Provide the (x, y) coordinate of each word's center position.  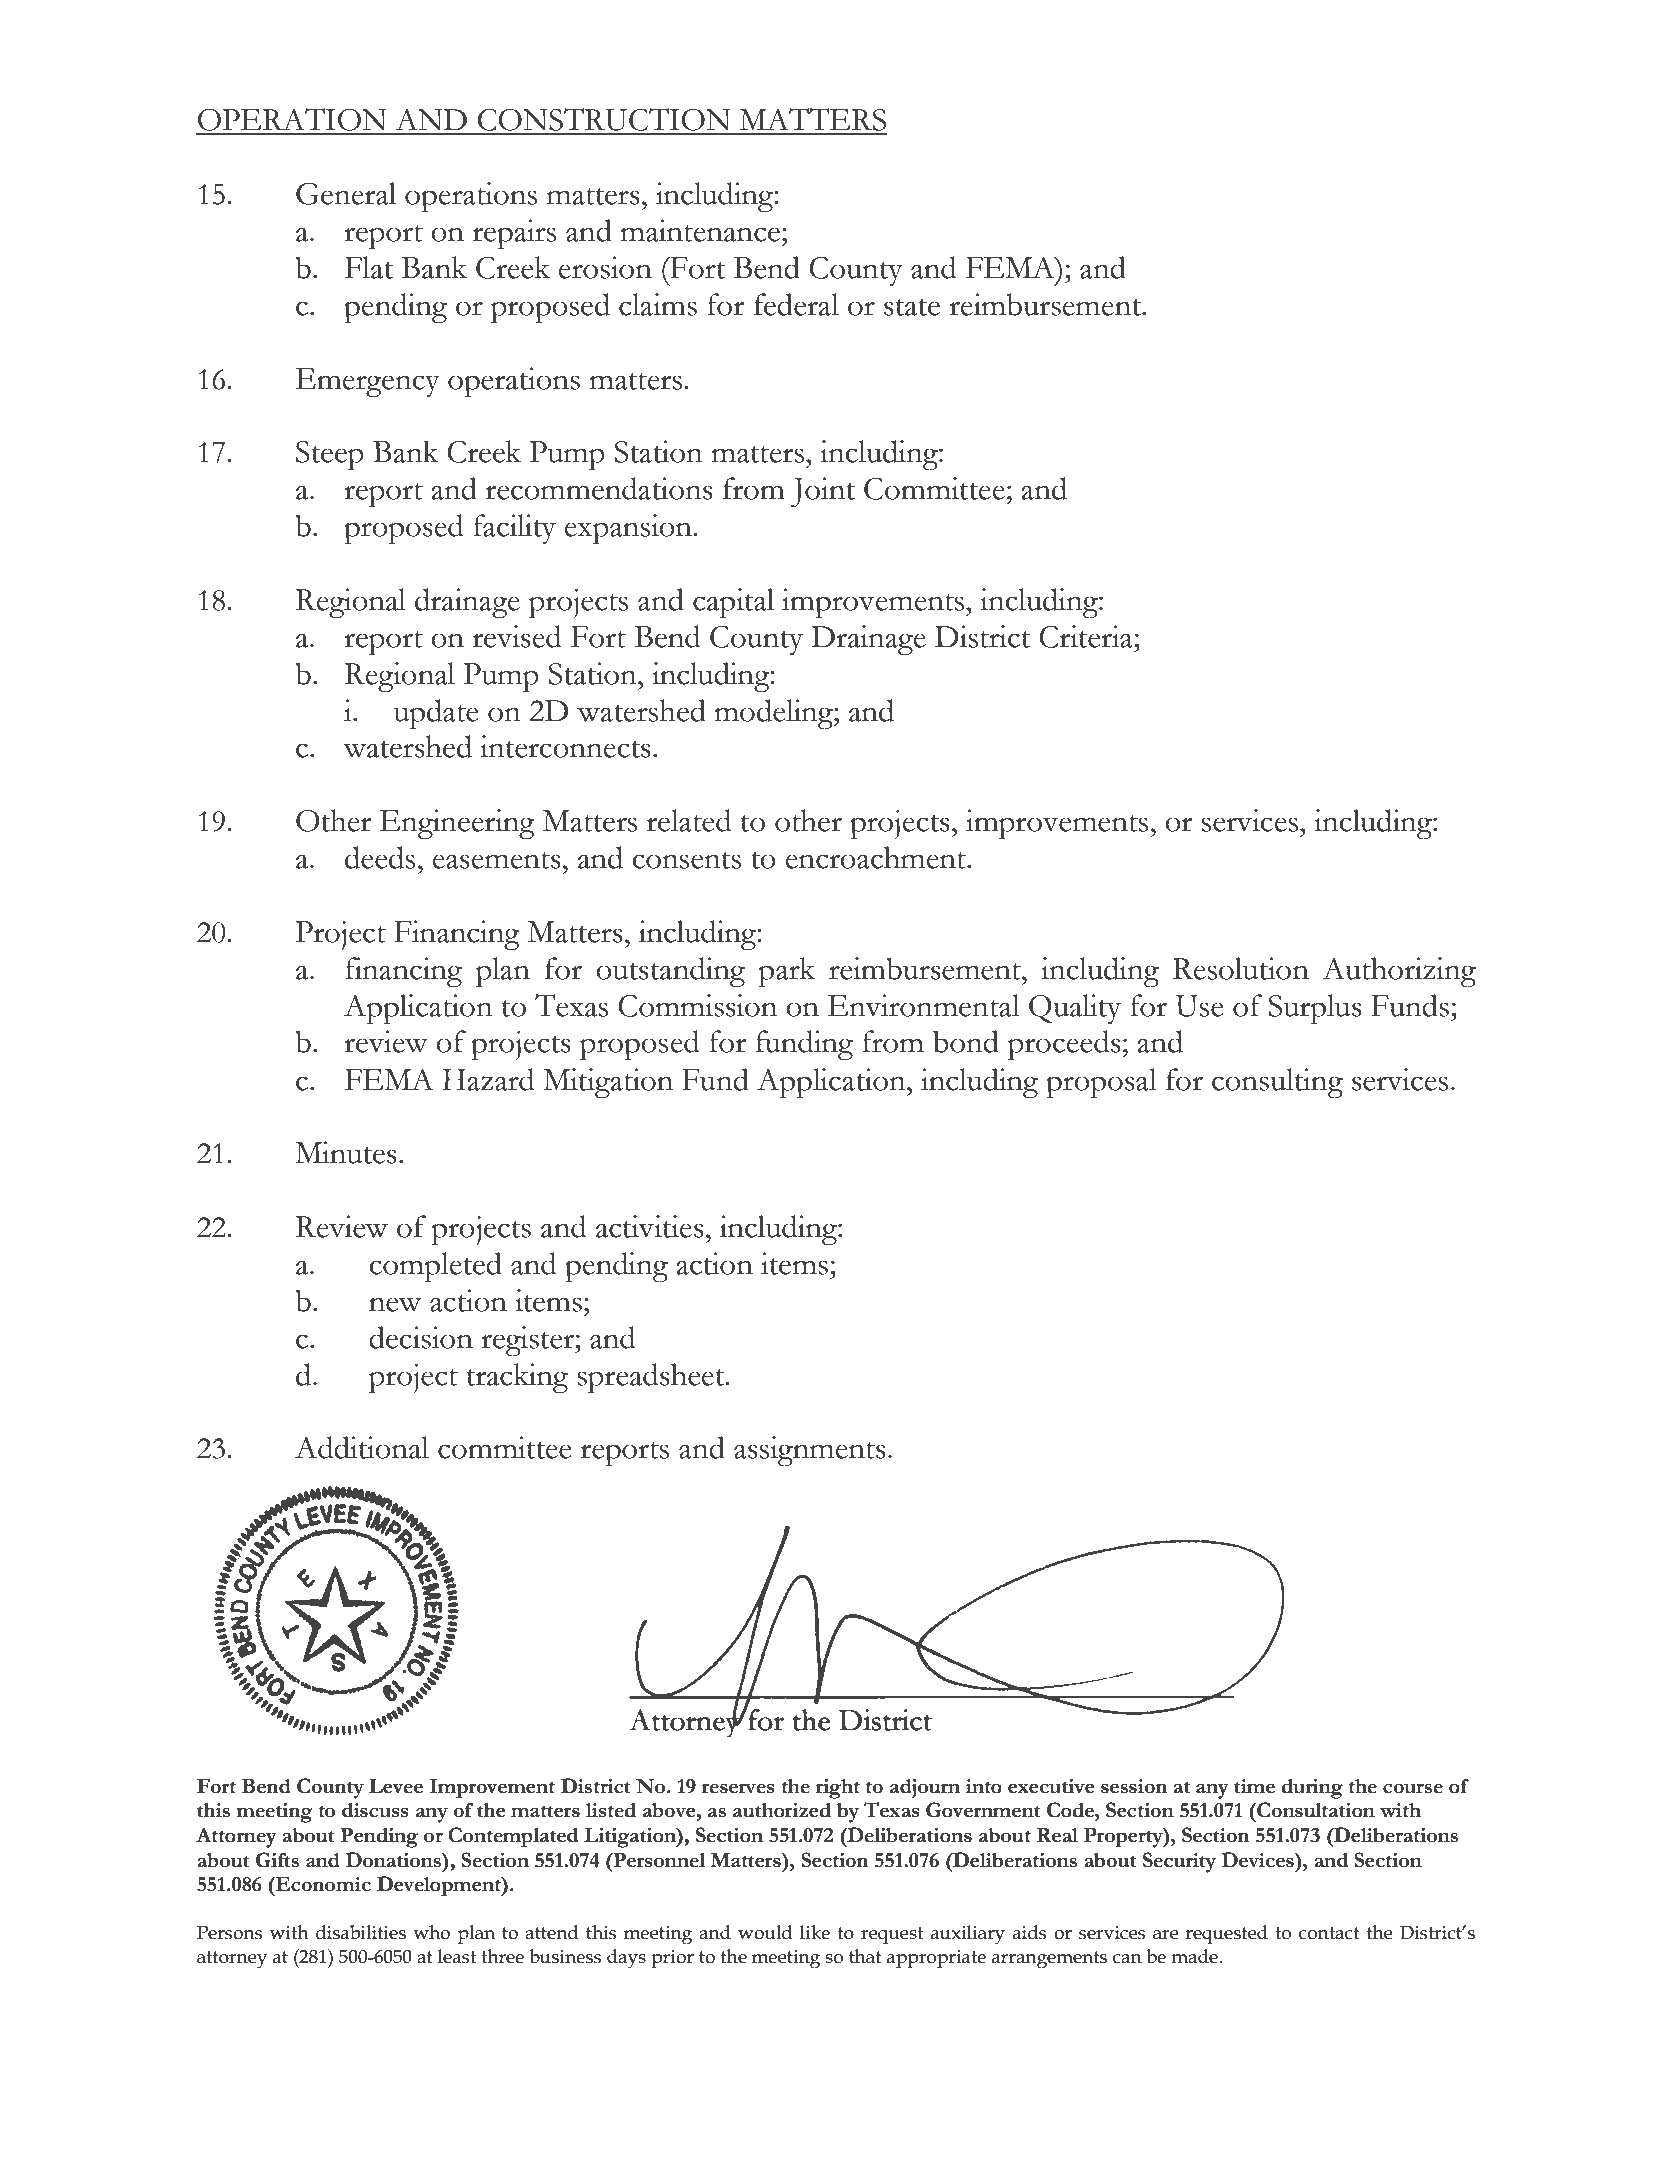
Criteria (1087, 636)
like (815, 1932)
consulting (1277, 1083)
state (912, 307)
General (346, 193)
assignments (810, 1451)
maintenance (701, 230)
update (436, 714)
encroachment (877, 857)
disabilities (361, 1932)
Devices (1259, 1860)
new (395, 1304)
